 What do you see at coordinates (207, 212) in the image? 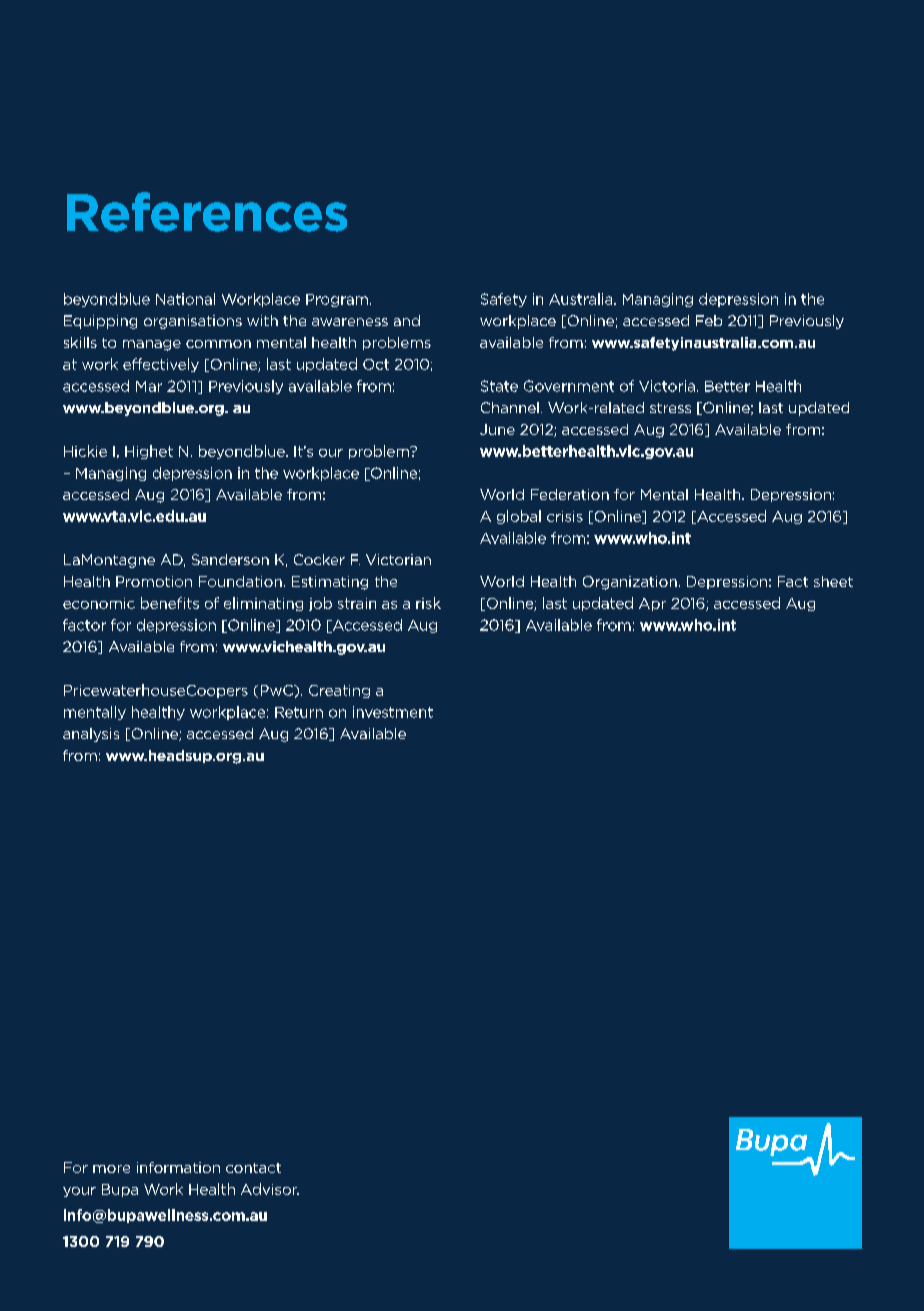
I see `References` at bounding box center [207, 212].
